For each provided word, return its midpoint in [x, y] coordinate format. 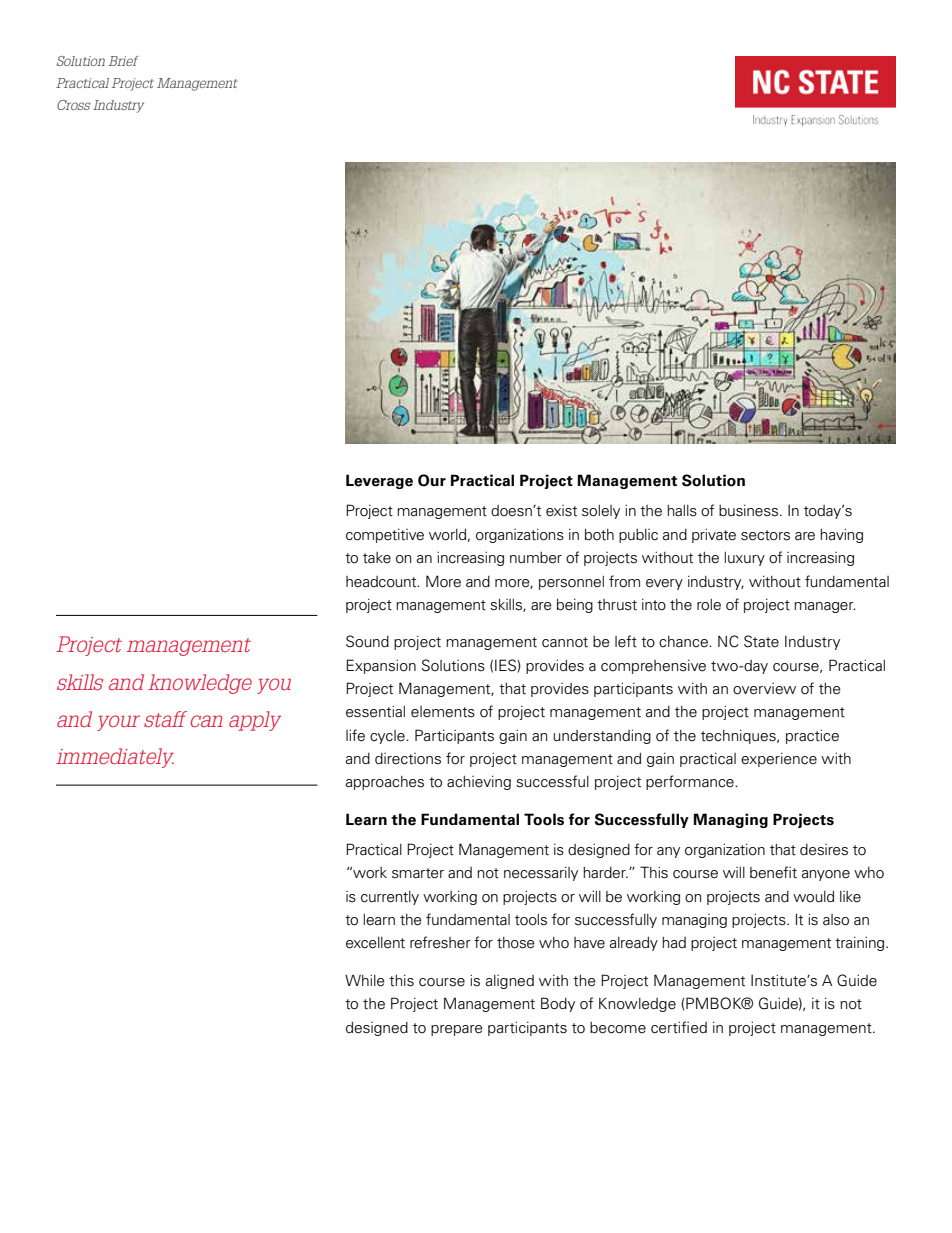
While [365, 980]
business [748, 510]
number [536, 558]
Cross [74, 105]
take [377, 558]
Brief [124, 61]
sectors [765, 535]
